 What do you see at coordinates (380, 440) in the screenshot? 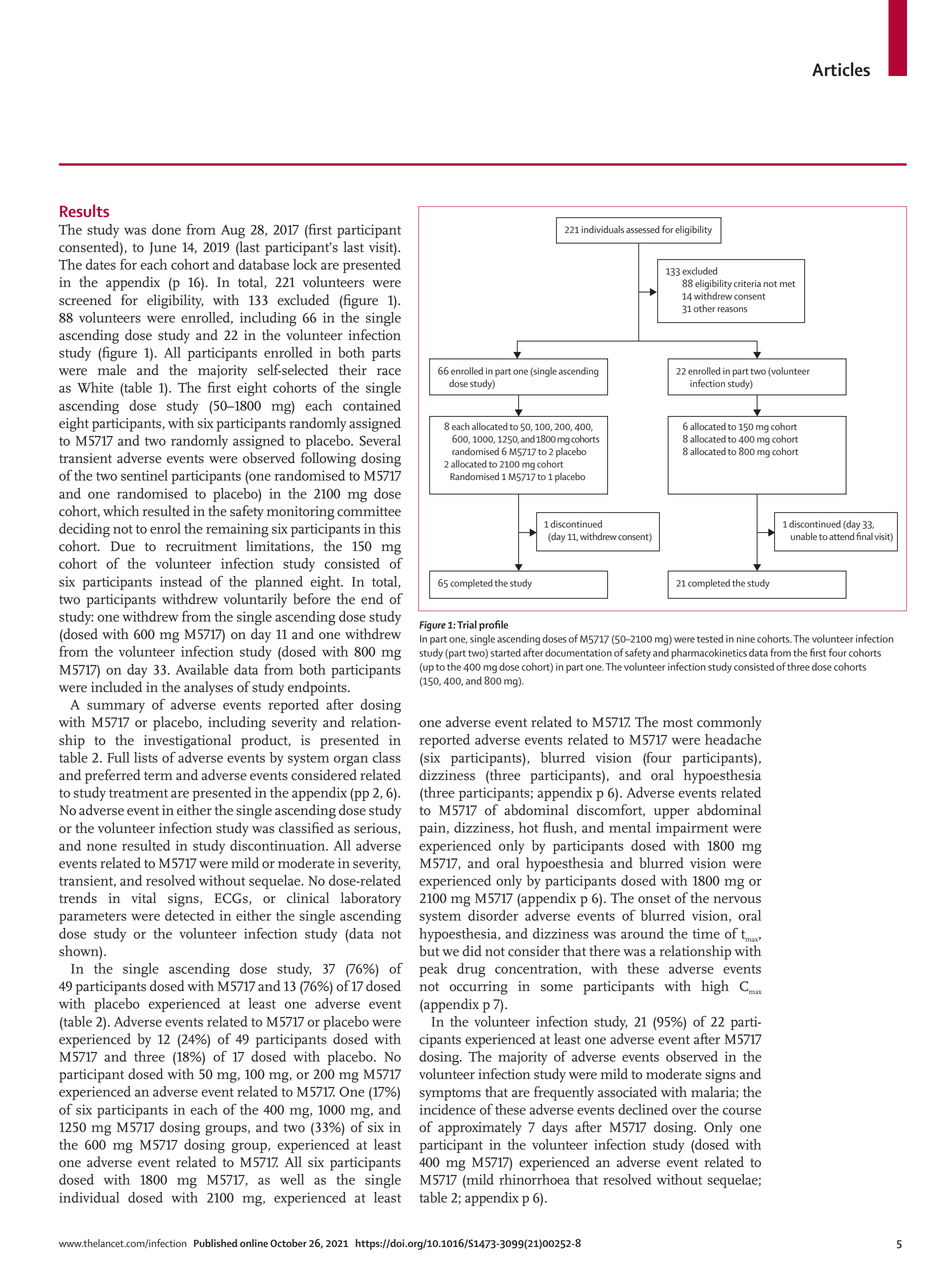
I see `Several` at bounding box center [380, 440].
